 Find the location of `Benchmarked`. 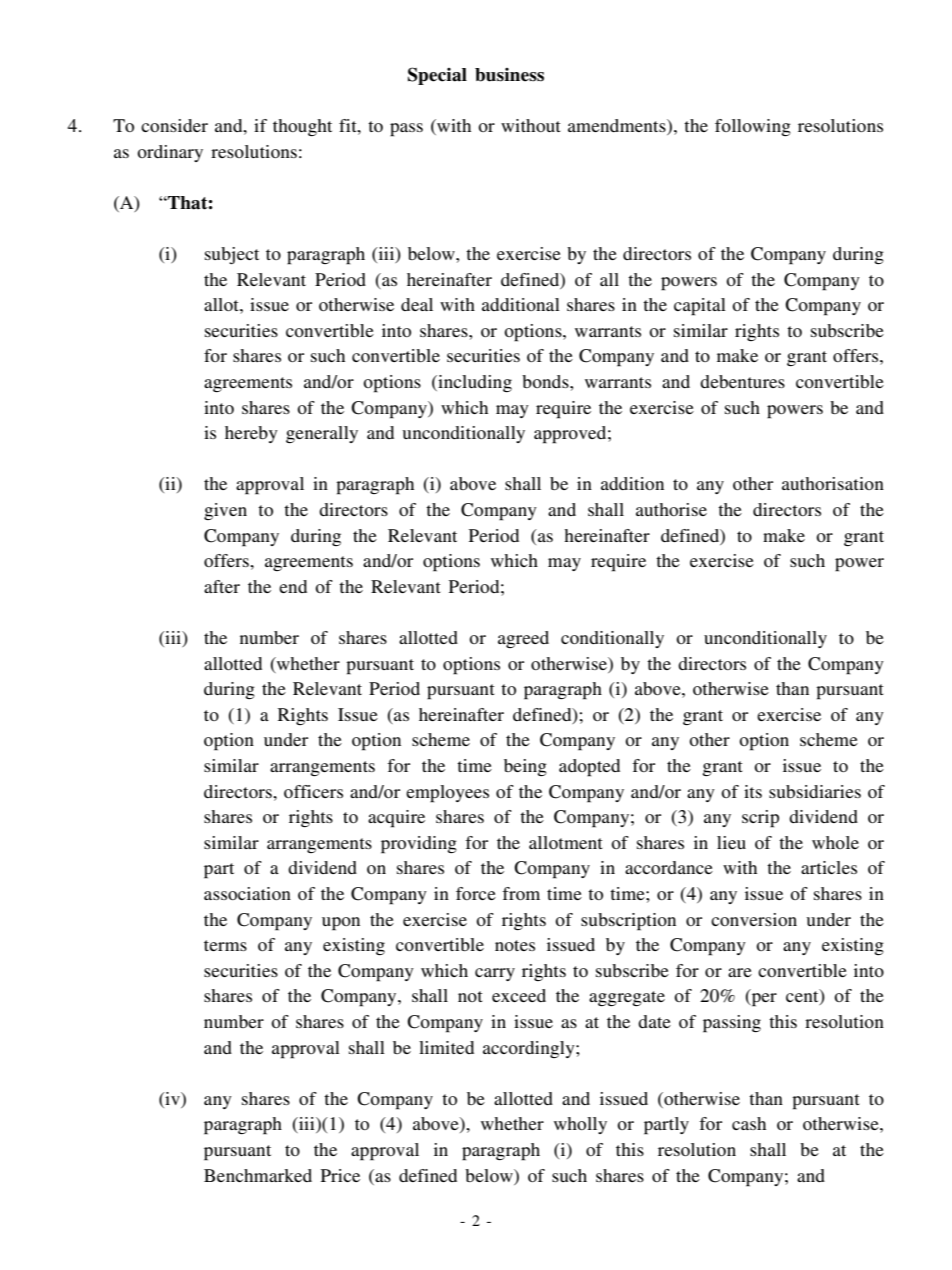

Benchmarked is located at coordinates (258, 1175).
